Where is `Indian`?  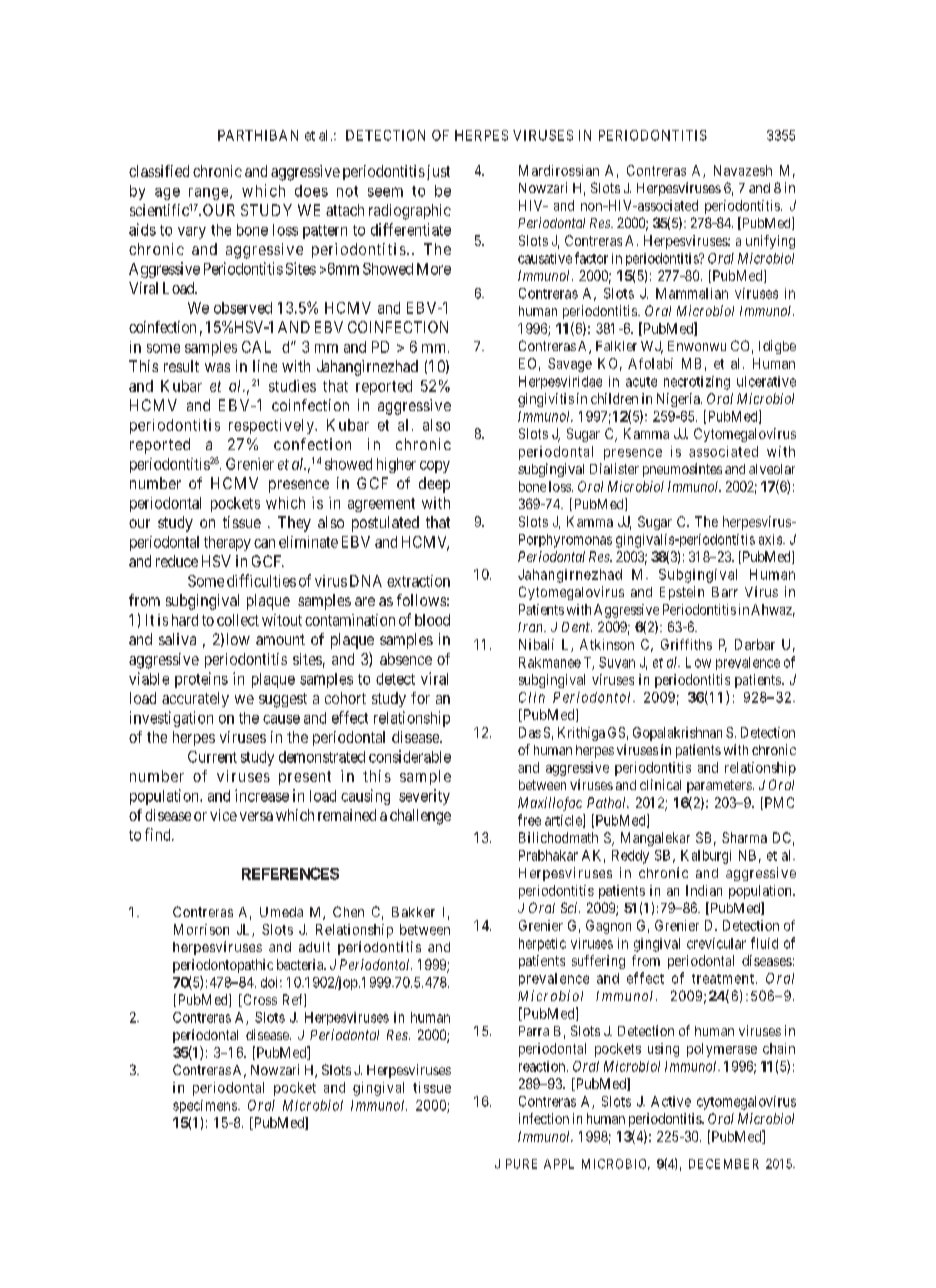 Indian is located at coordinates (704, 890).
